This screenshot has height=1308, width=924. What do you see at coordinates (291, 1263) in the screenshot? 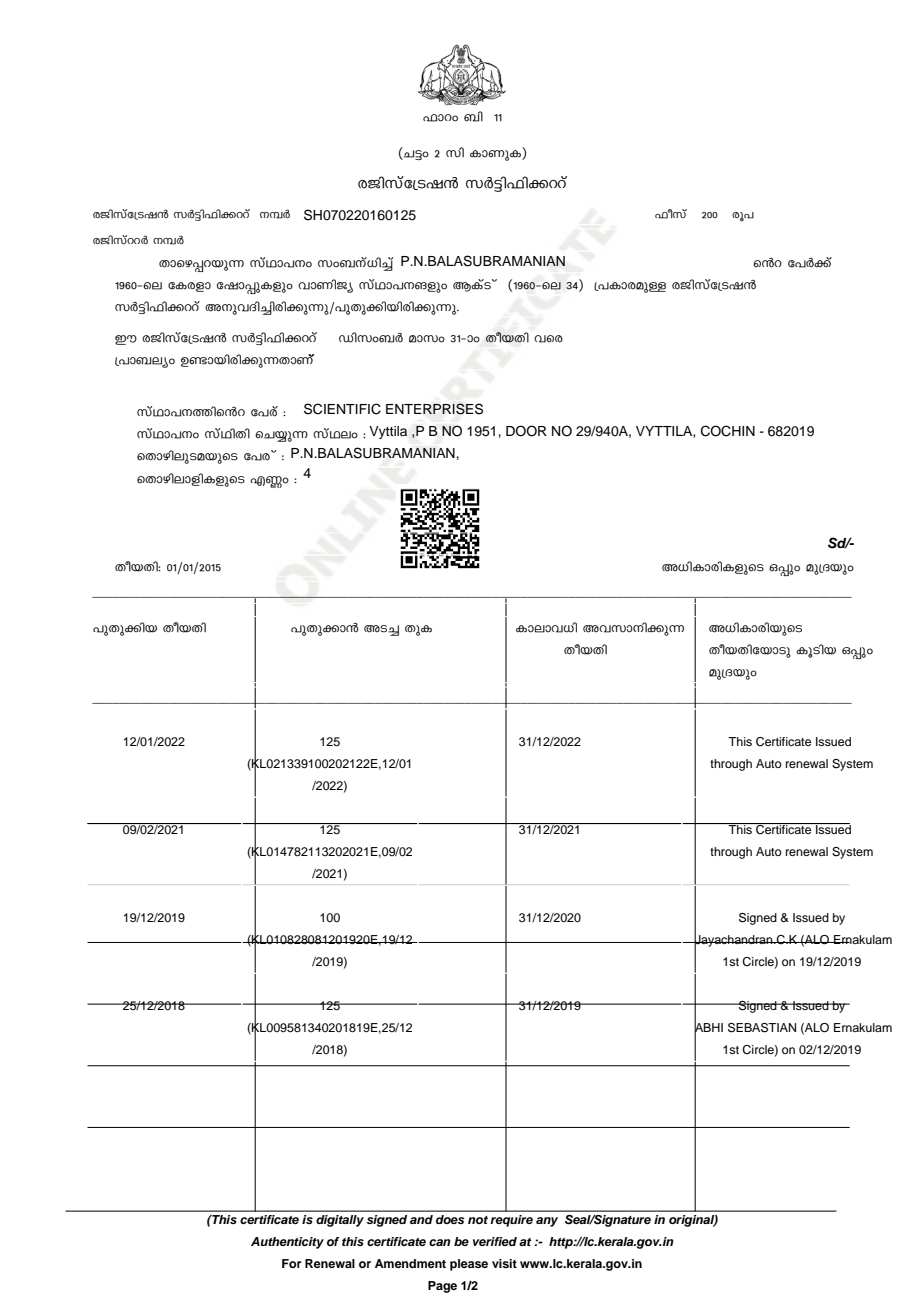
I see `For` at bounding box center [291, 1263].
